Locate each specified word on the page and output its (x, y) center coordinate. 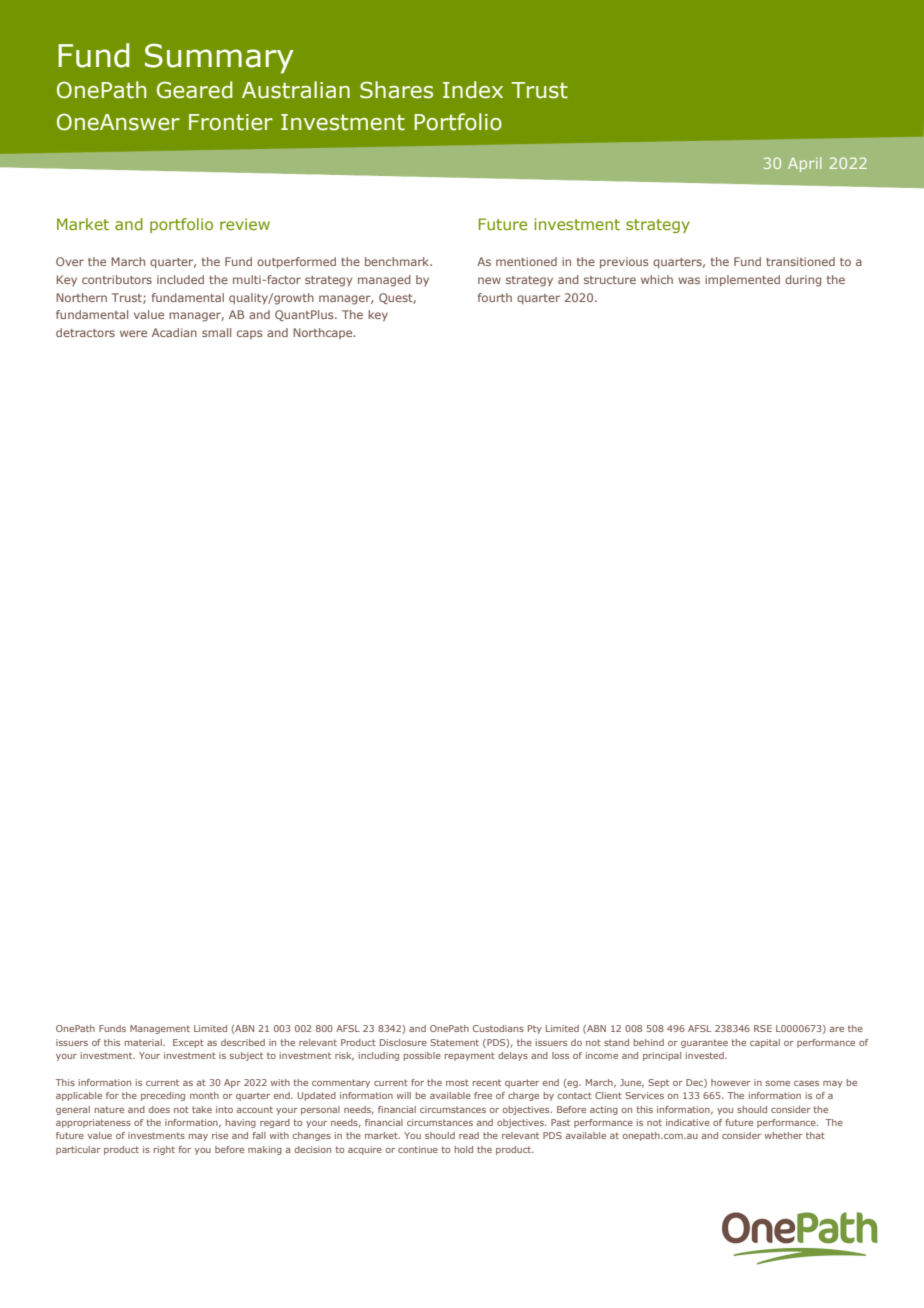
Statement (454, 1042)
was (689, 280)
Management (160, 1029)
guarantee (704, 1043)
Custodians (498, 1028)
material (144, 1042)
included (180, 279)
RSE (763, 1028)
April (805, 164)
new (489, 280)
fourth (495, 297)
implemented (742, 281)
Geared (195, 90)
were (133, 333)
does (159, 1109)
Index (473, 90)
